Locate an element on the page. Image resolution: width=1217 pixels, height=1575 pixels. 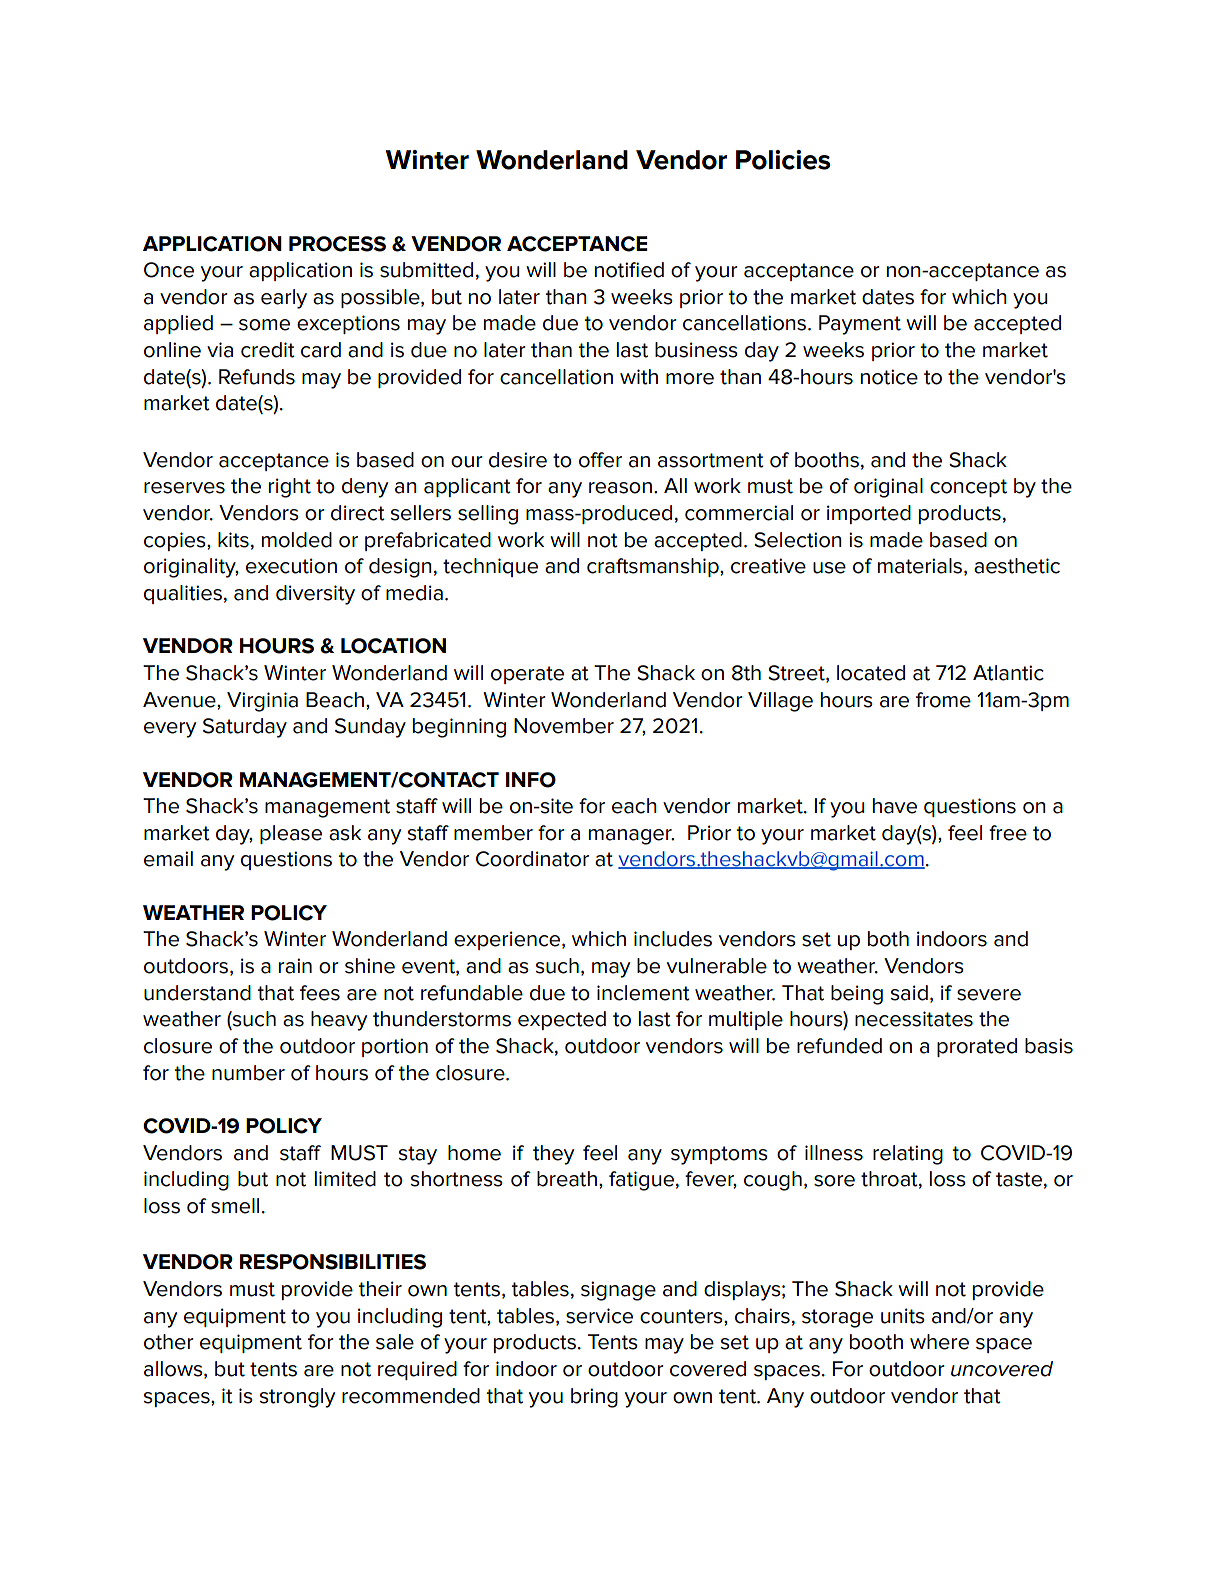
notified is located at coordinates (629, 270).
